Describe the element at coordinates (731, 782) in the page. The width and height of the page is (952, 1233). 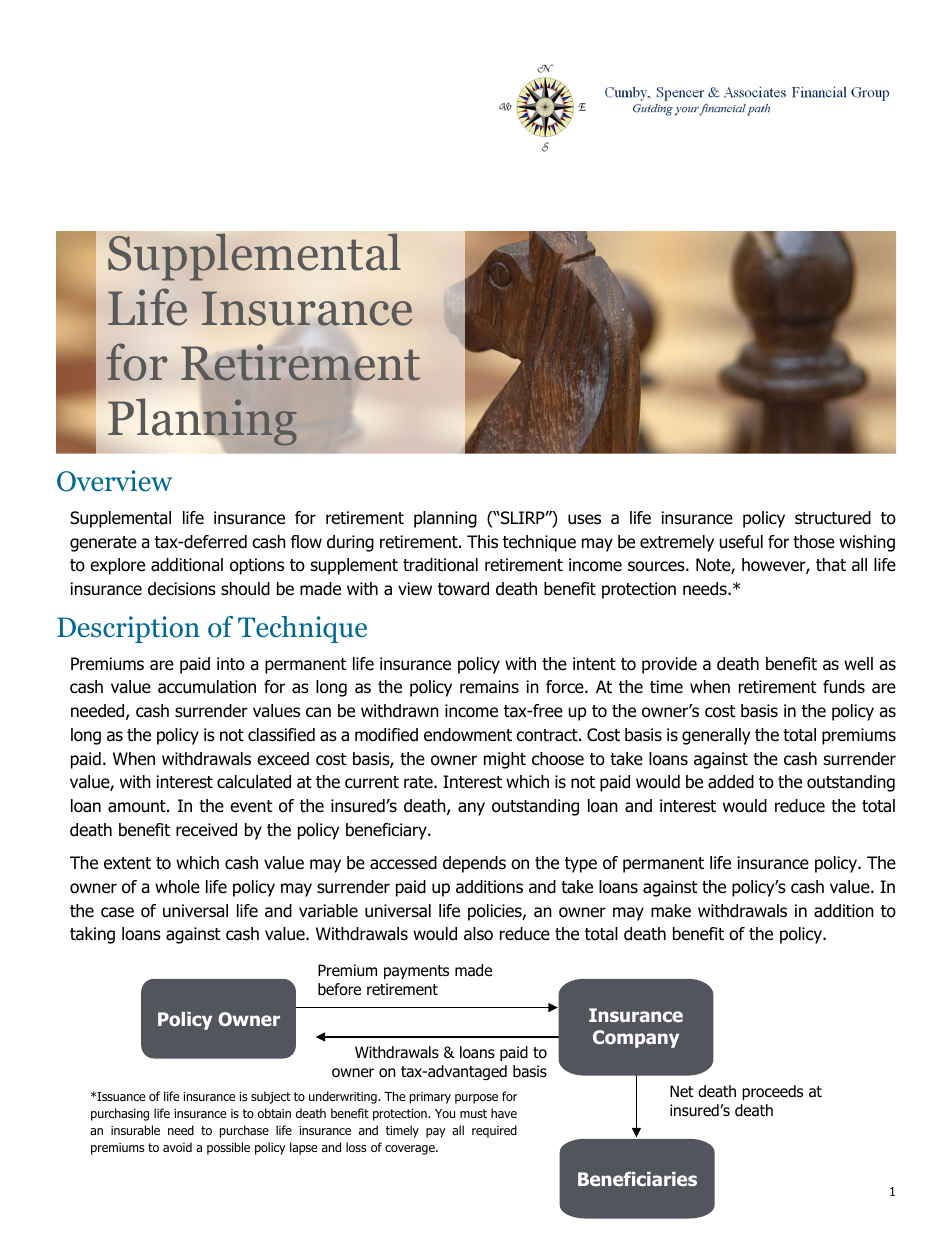
I see `added` at that location.
